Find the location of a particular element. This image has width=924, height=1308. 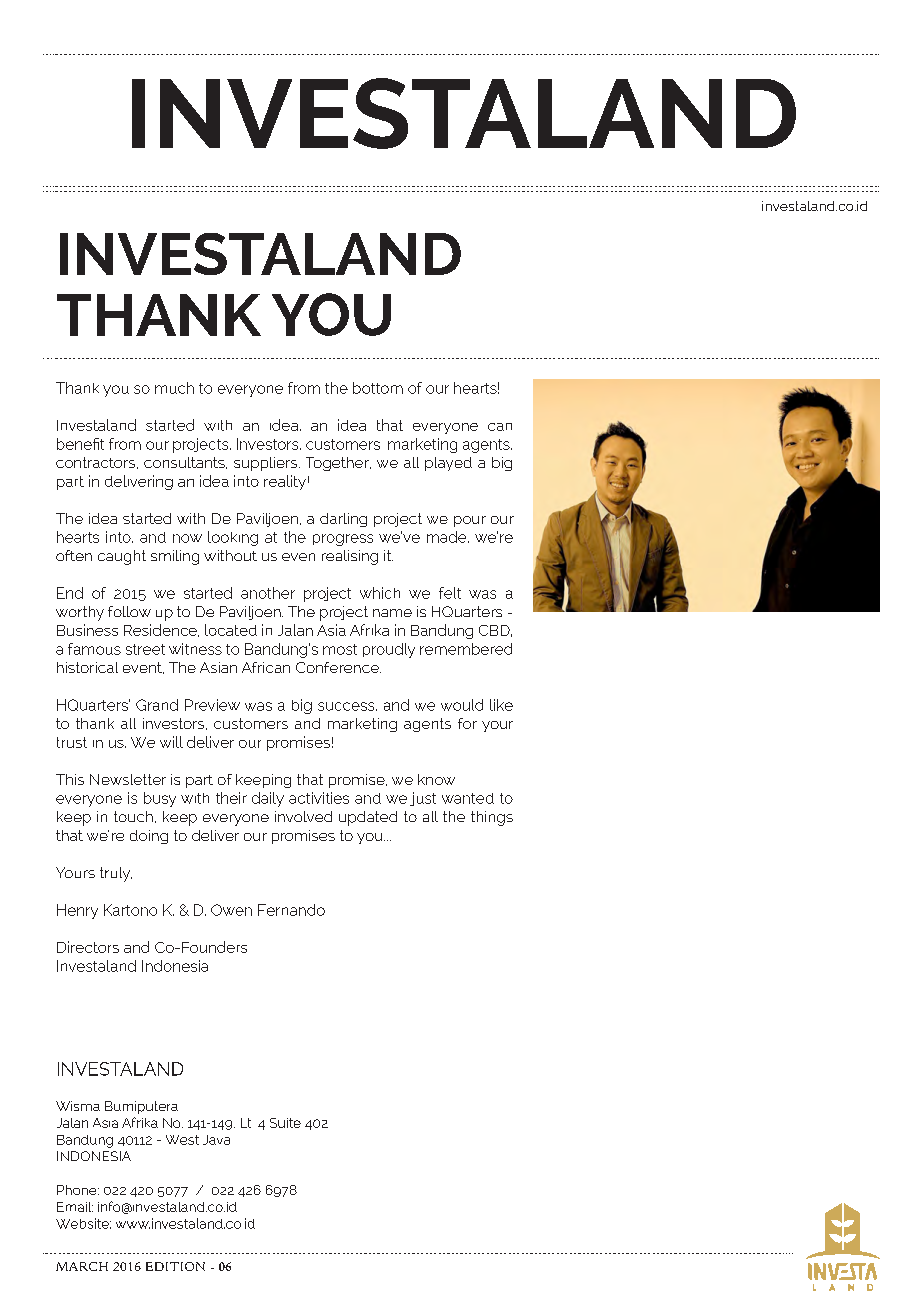

EDITION is located at coordinates (175, 1266).
